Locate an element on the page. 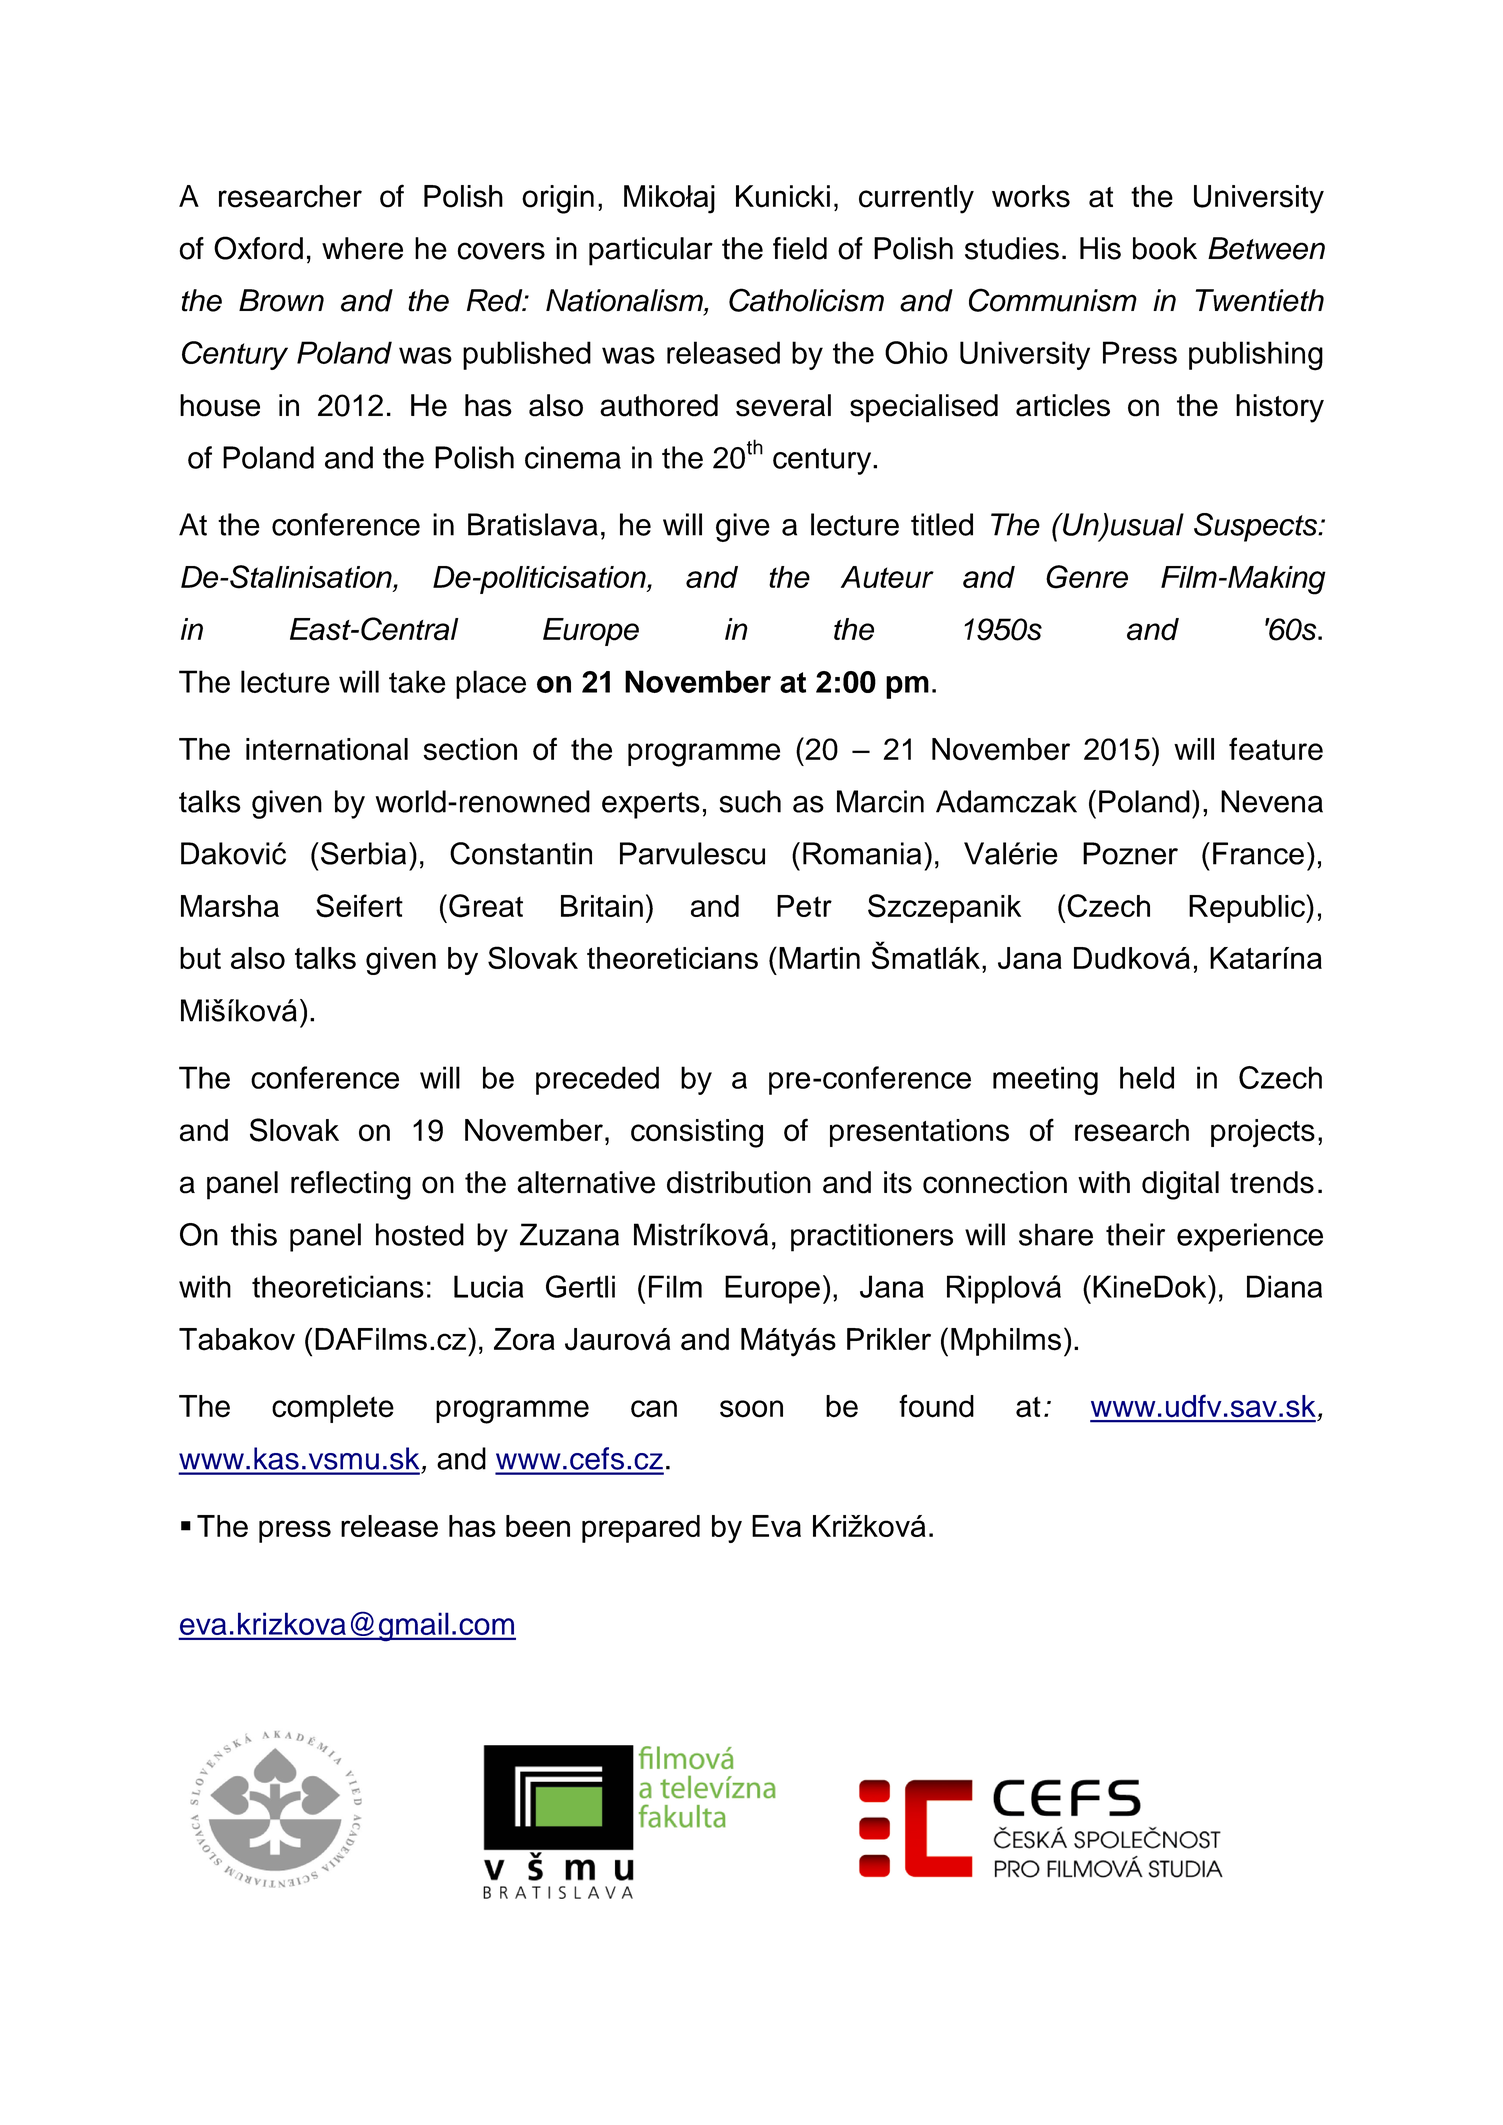 This document has width=1503, height=2125. field is located at coordinates (800, 248).
